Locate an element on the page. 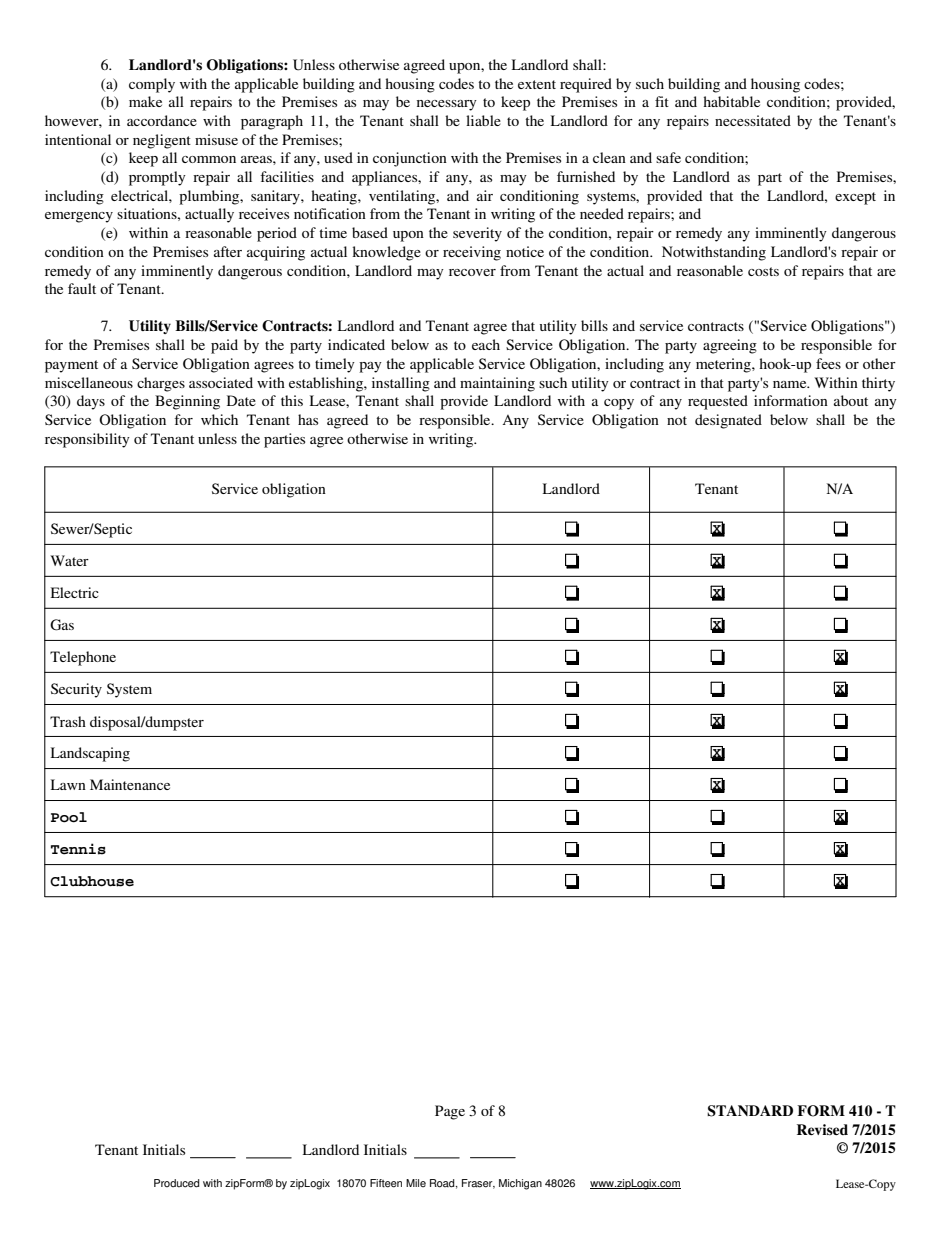 Image resolution: width=952 pixels, height=1233 pixels. has is located at coordinates (308, 419).
